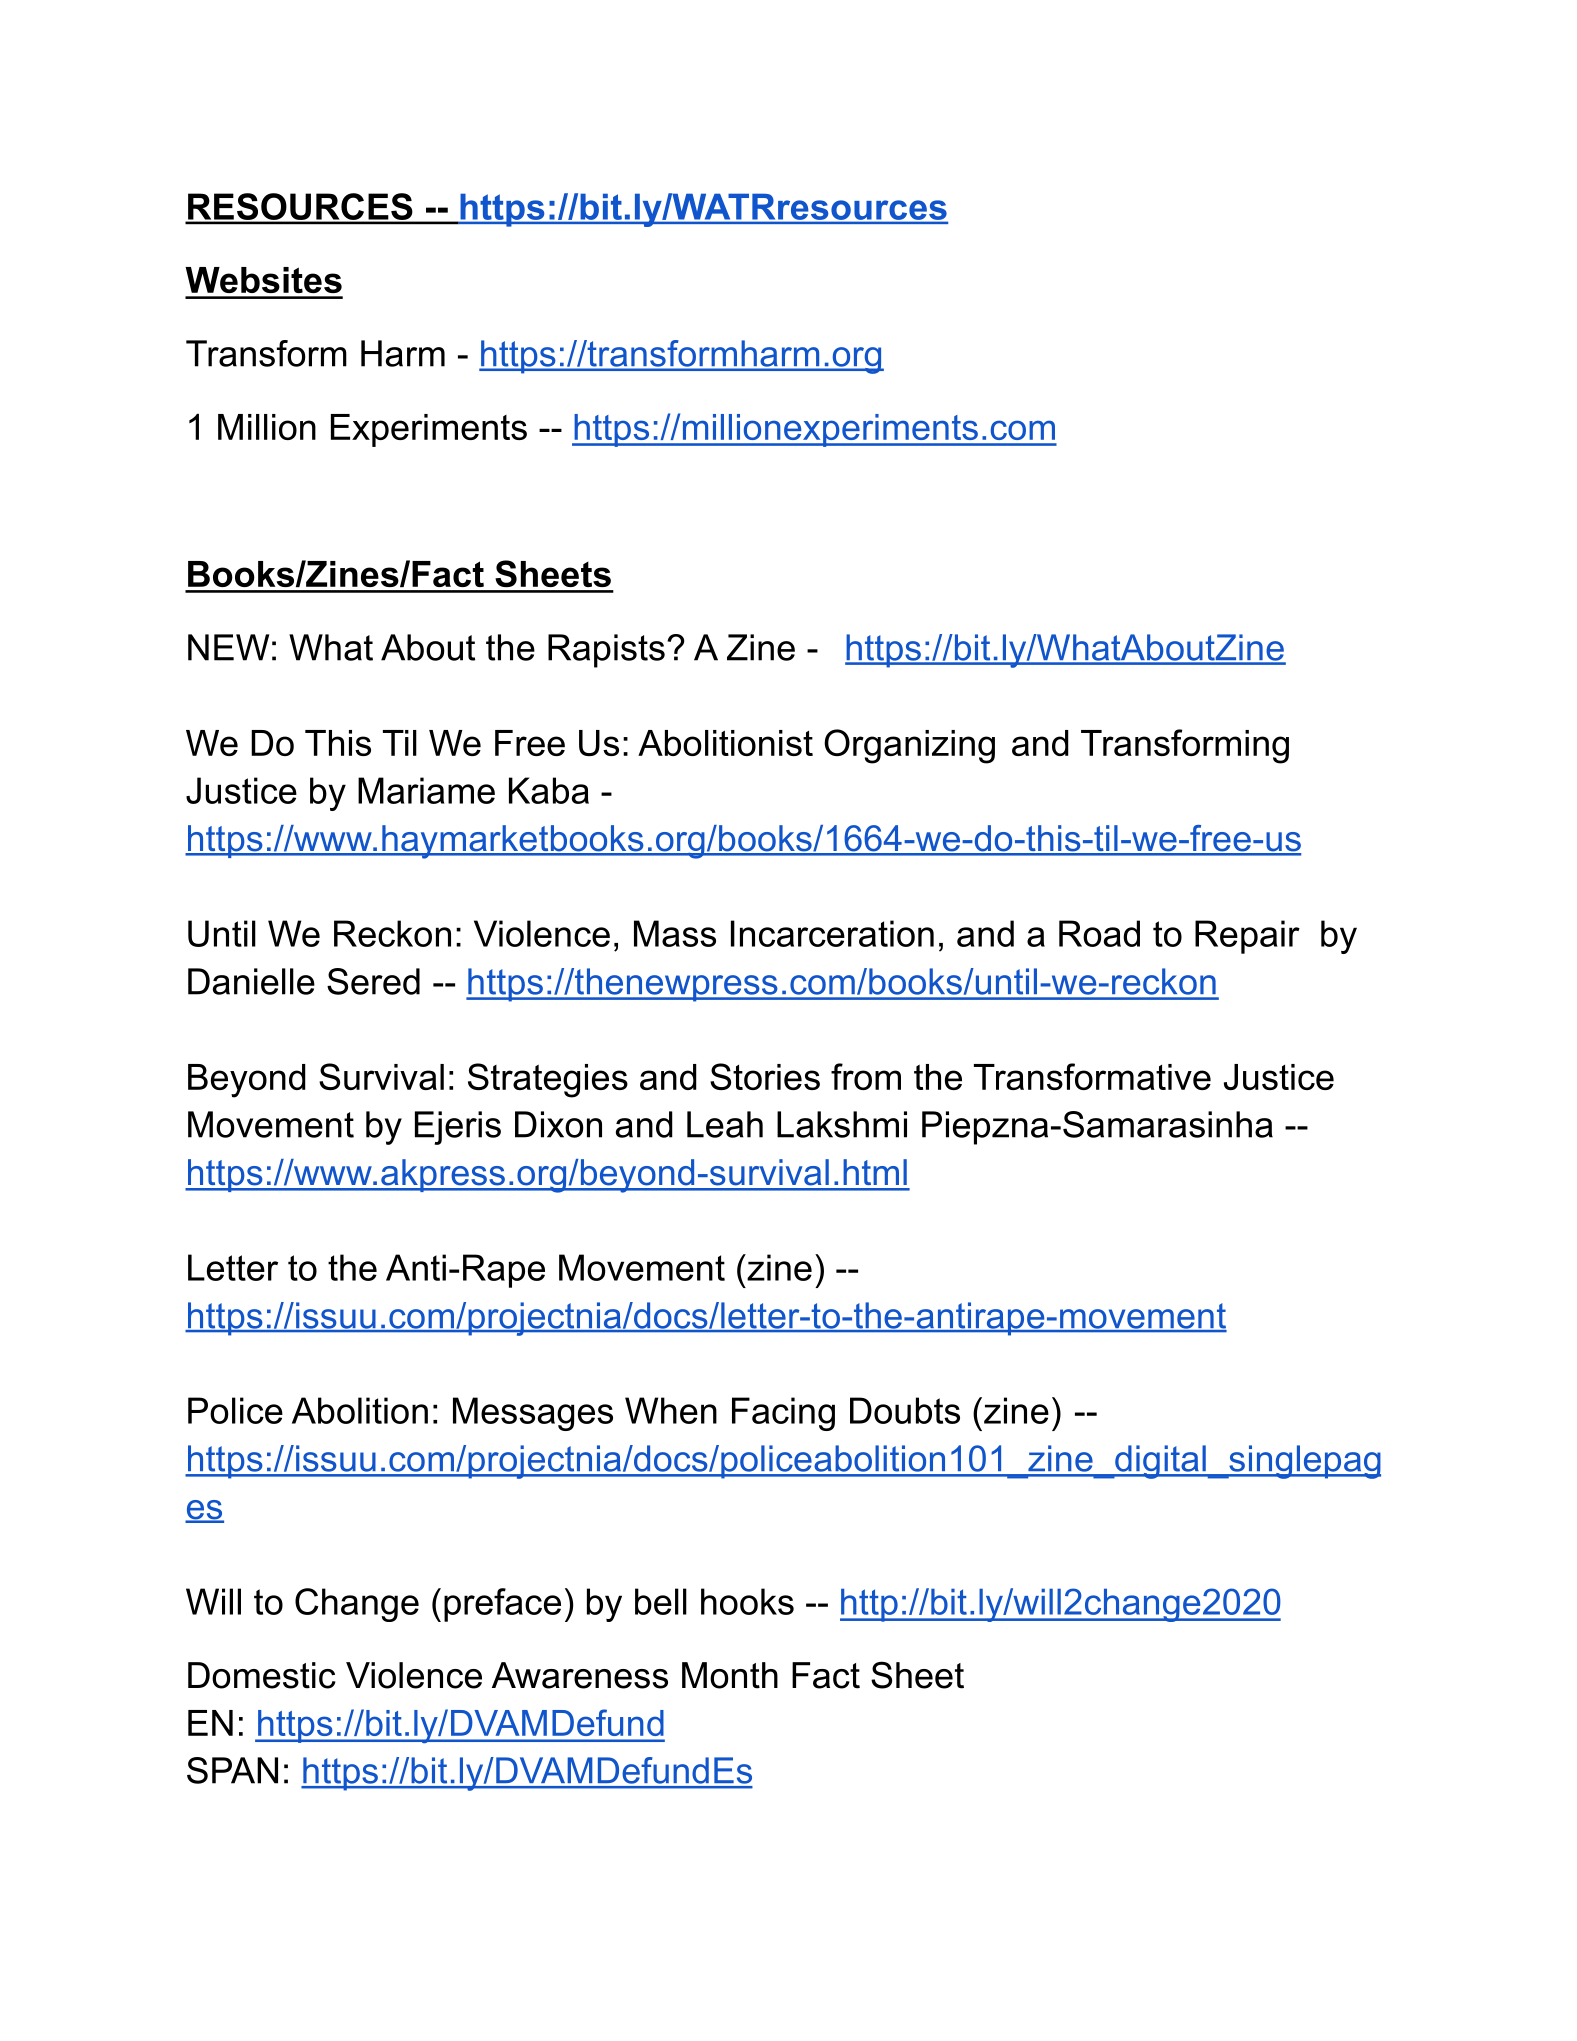  I want to click on Road, so click(1099, 933).
